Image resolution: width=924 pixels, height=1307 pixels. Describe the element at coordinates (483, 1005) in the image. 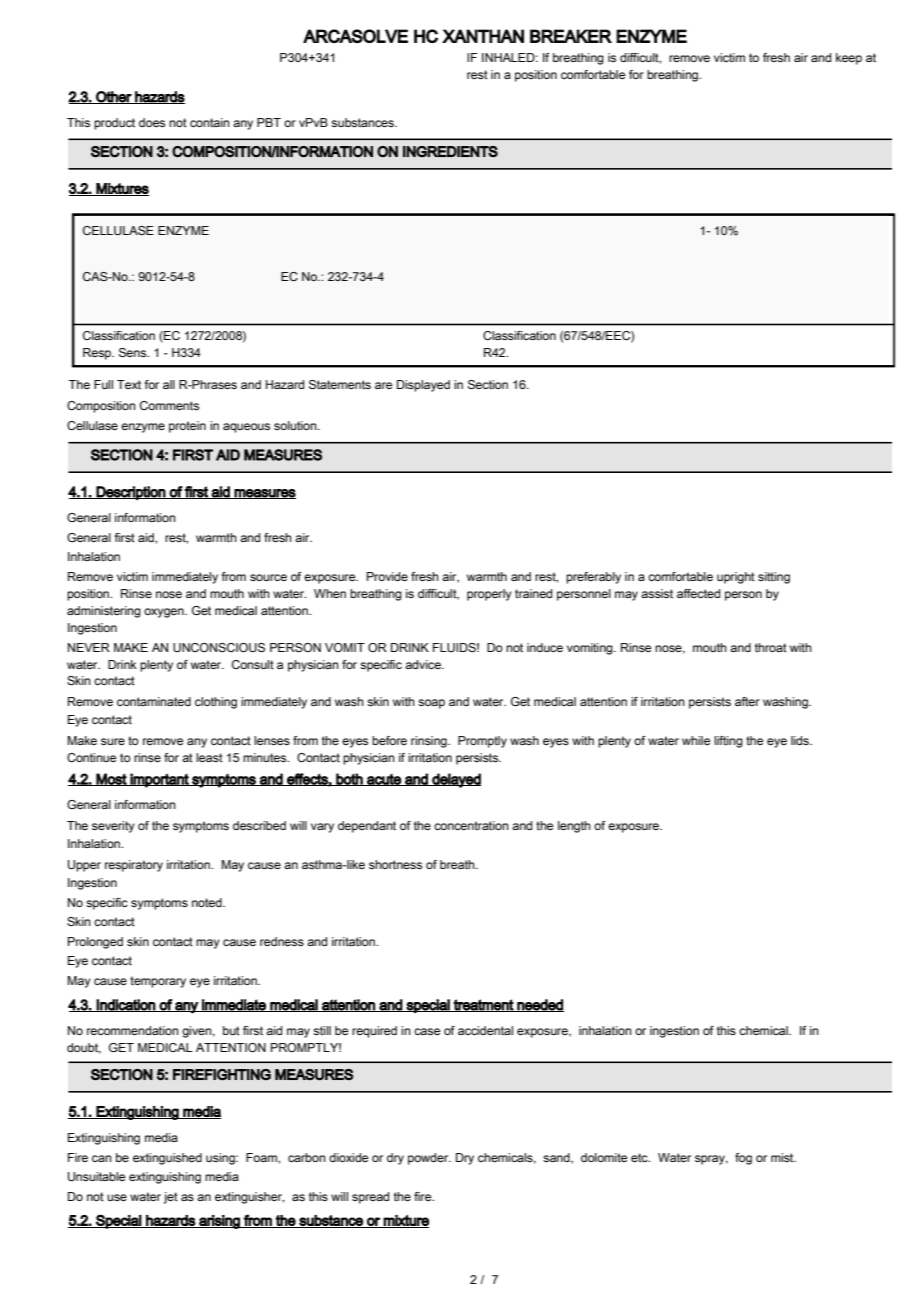

I see `treatment` at that location.
